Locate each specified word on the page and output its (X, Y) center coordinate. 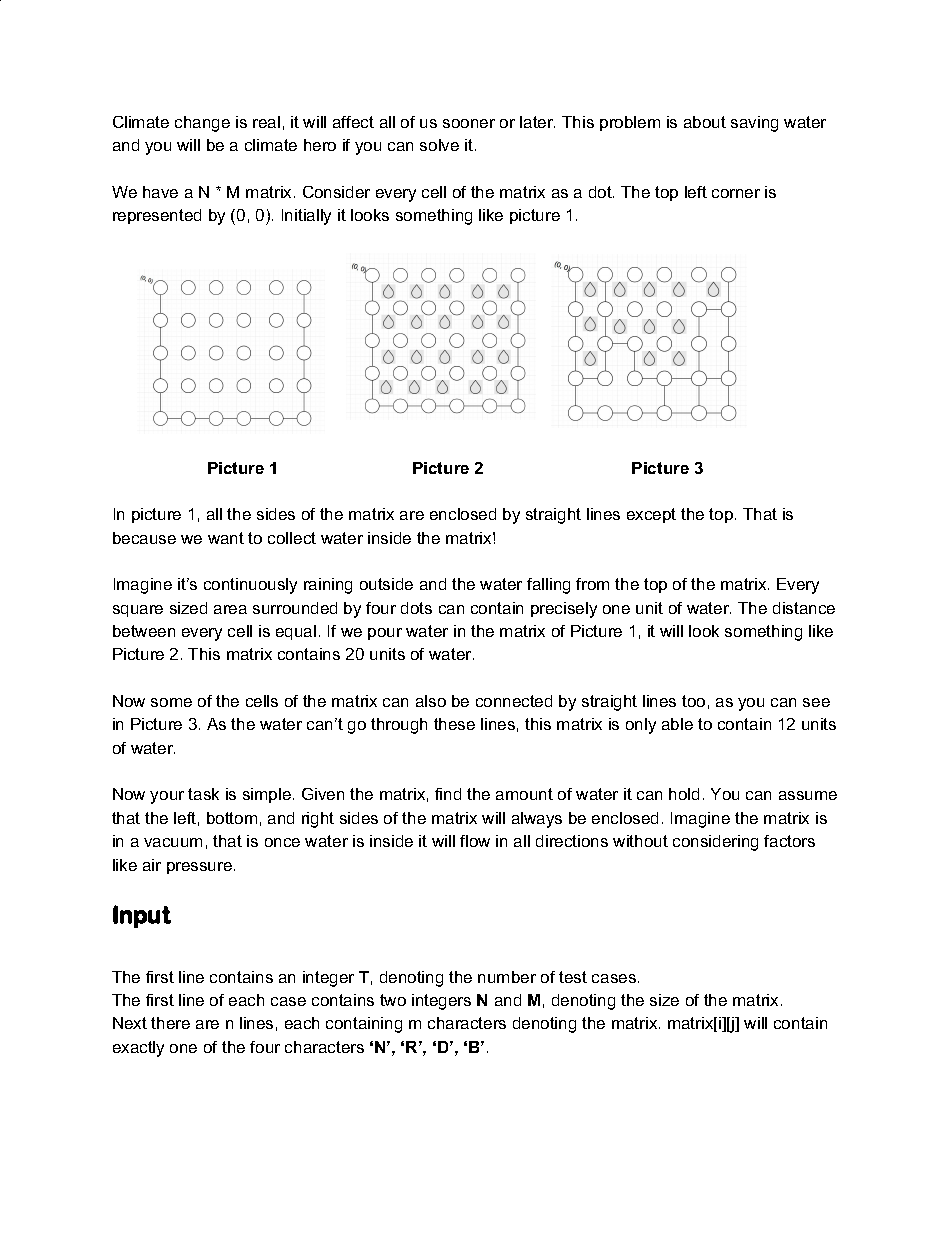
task (203, 794)
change (202, 124)
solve (439, 145)
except (651, 515)
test (573, 977)
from (592, 584)
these (454, 724)
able (677, 724)
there (170, 1023)
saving (754, 124)
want (226, 538)
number (507, 977)
